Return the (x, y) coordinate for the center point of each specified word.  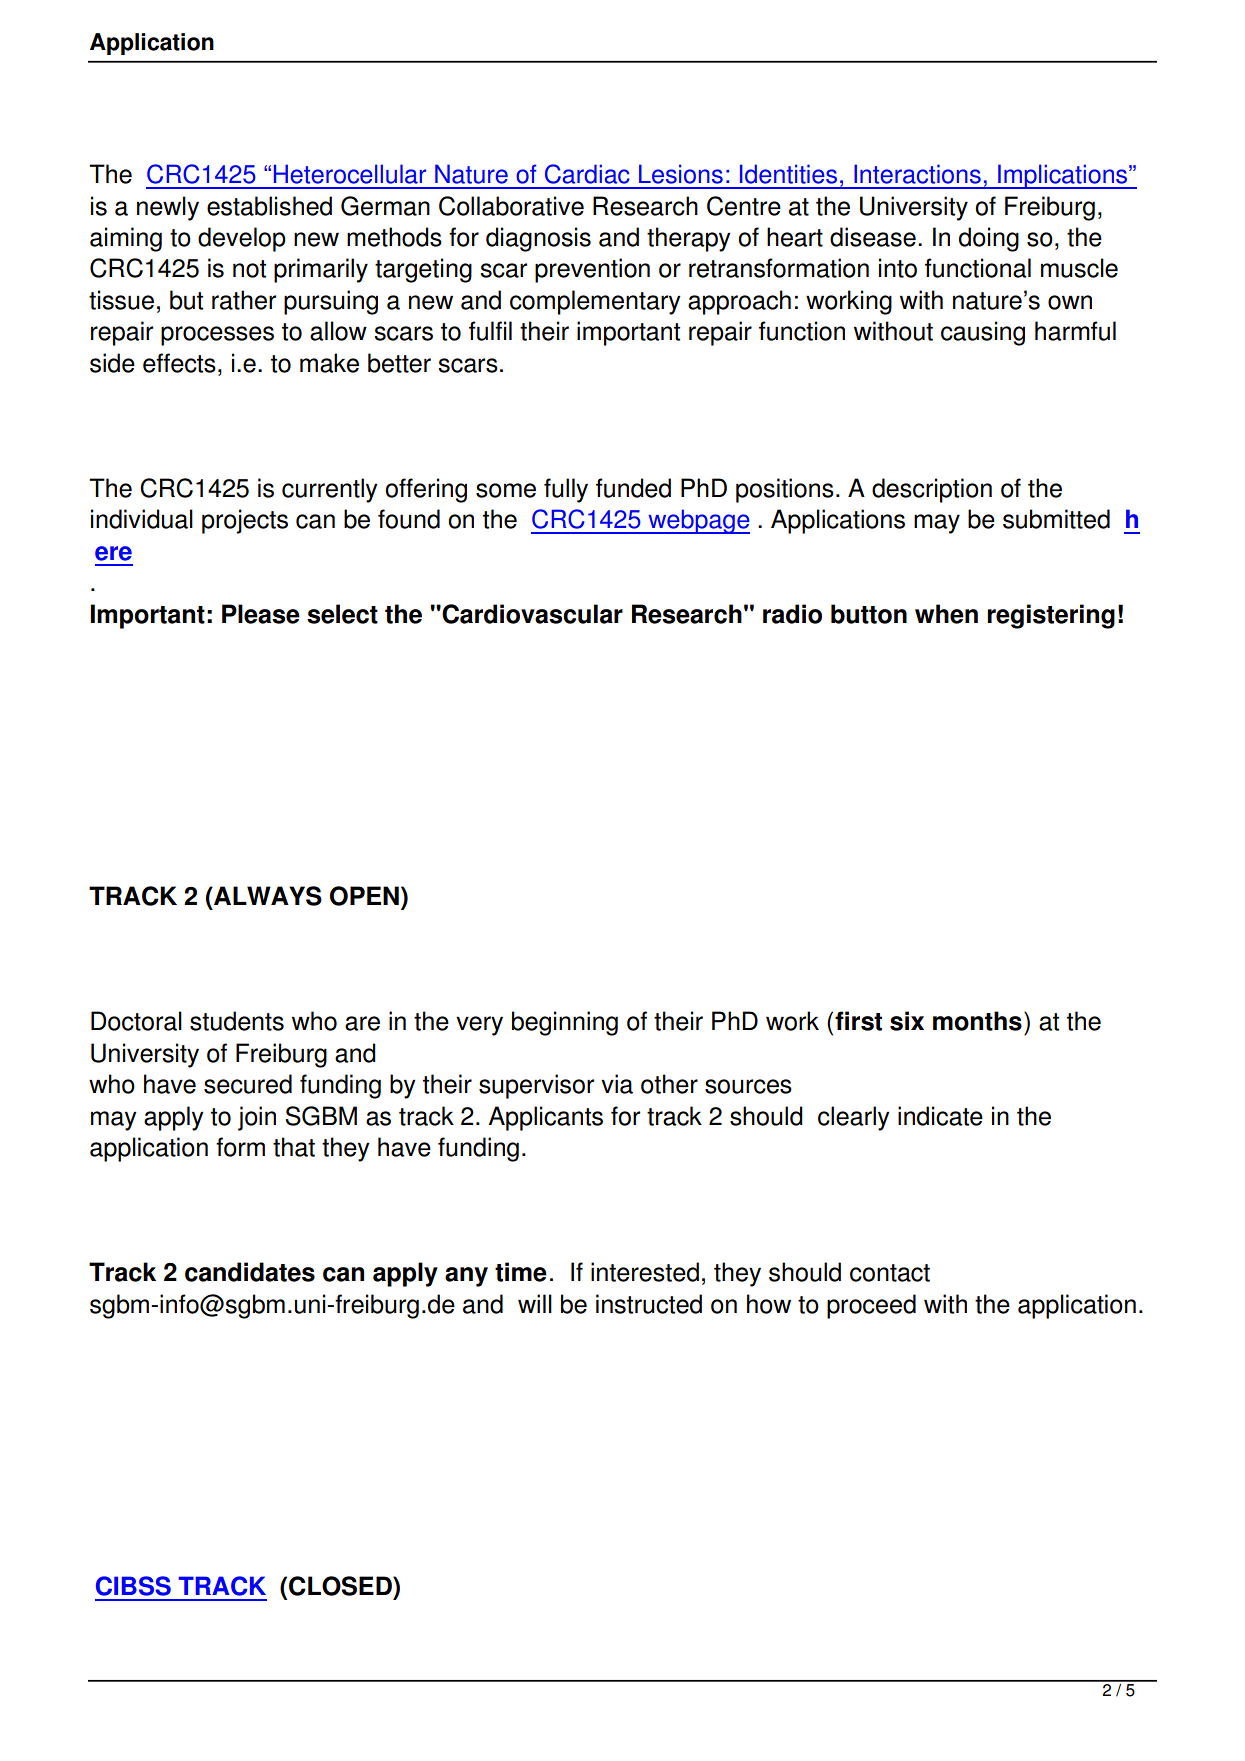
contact (890, 1273)
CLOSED (341, 1586)
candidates (250, 1272)
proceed (871, 1306)
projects (245, 521)
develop (242, 239)
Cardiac (587, 174)
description (932, 490)
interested (645, 1272)
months (977, 1021)
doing (989, 239)
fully (566, 490)
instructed (649, 1304)
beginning (565, 1023)
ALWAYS (267, 896)
